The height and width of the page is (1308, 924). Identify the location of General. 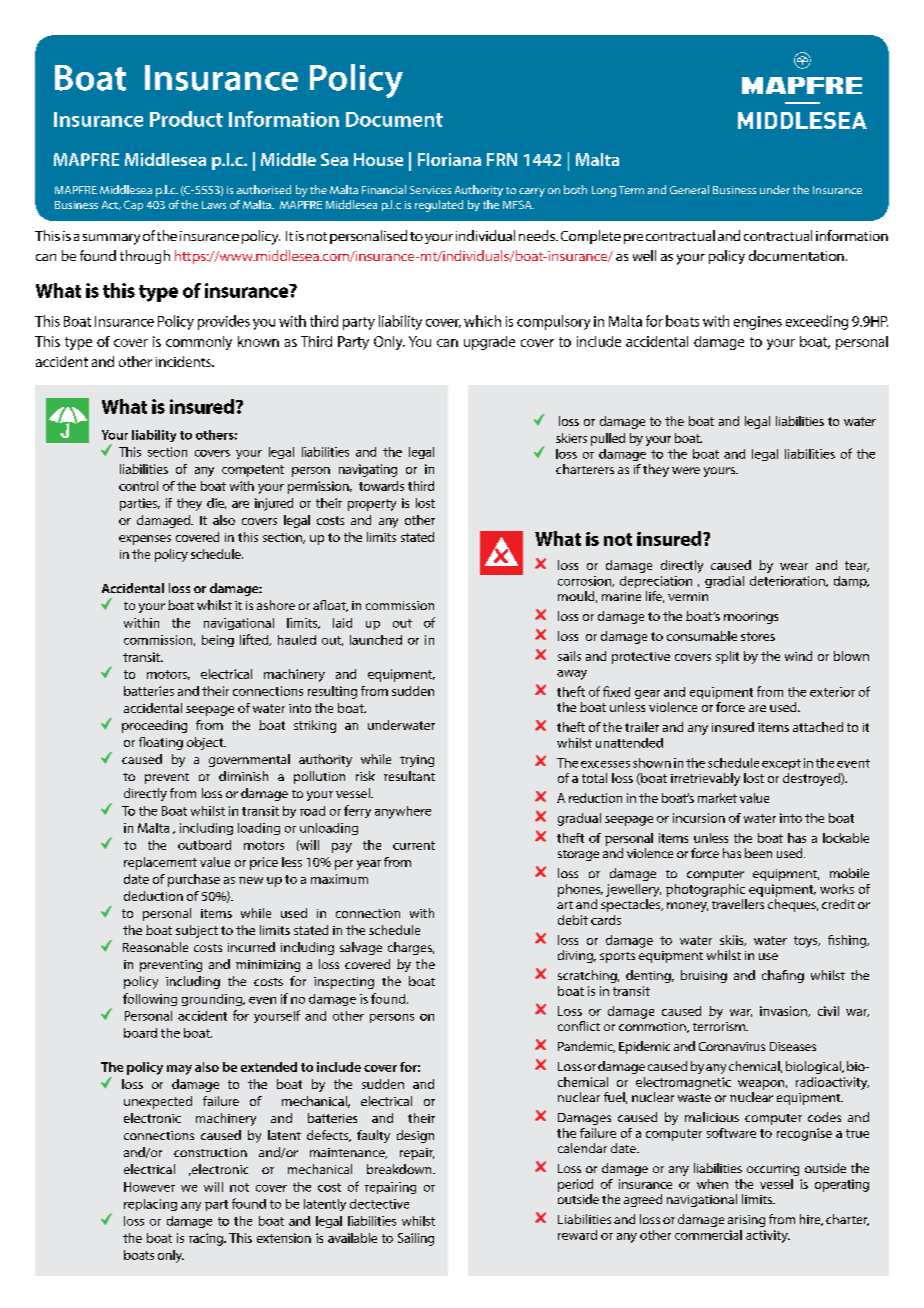
(689, 189).
